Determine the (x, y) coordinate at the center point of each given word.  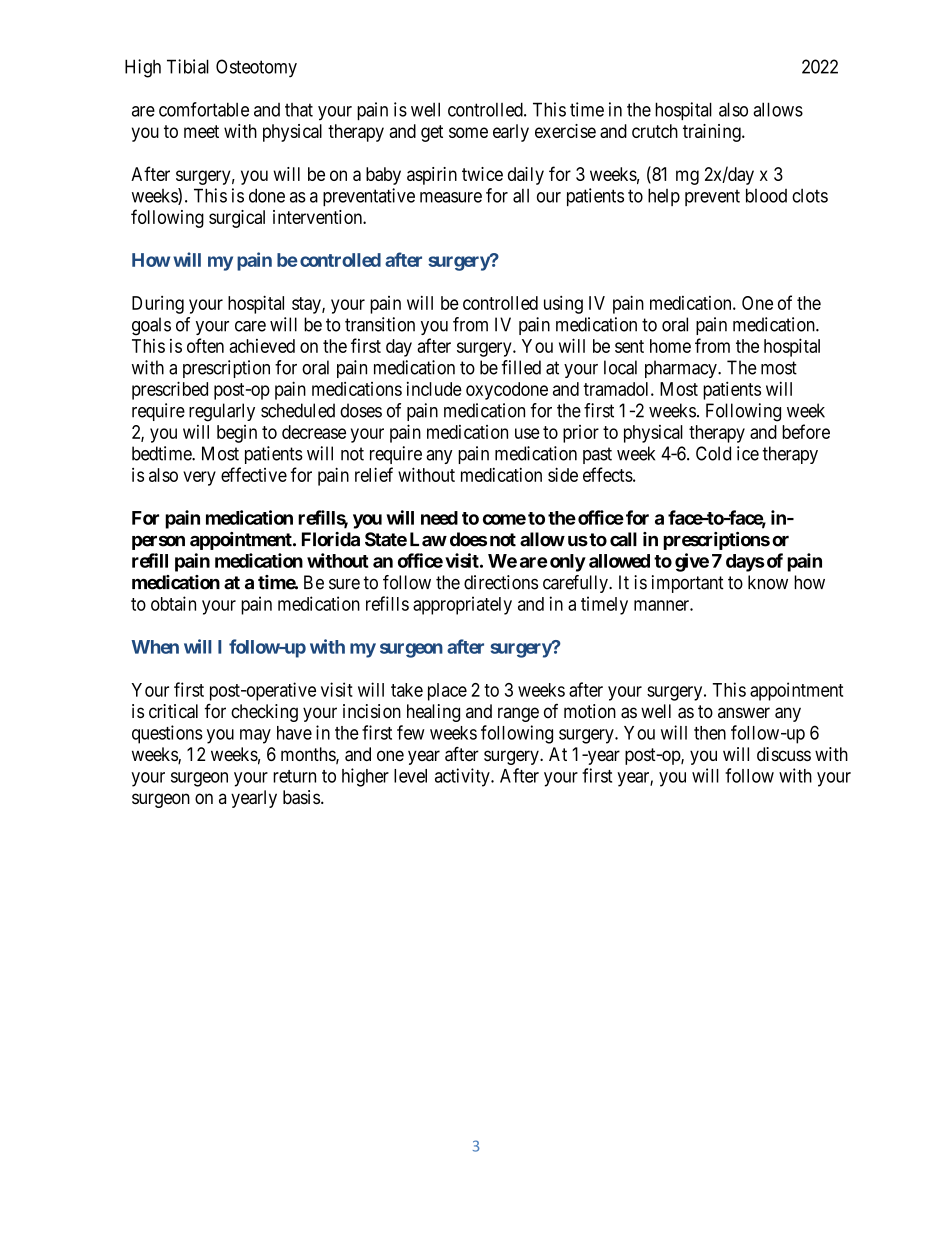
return (294, 776)
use (527, 433)
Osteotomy (256, 68)
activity (463, 777)
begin (237, 434)
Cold (713, 453)
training (713, 133)
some (468, 132)
